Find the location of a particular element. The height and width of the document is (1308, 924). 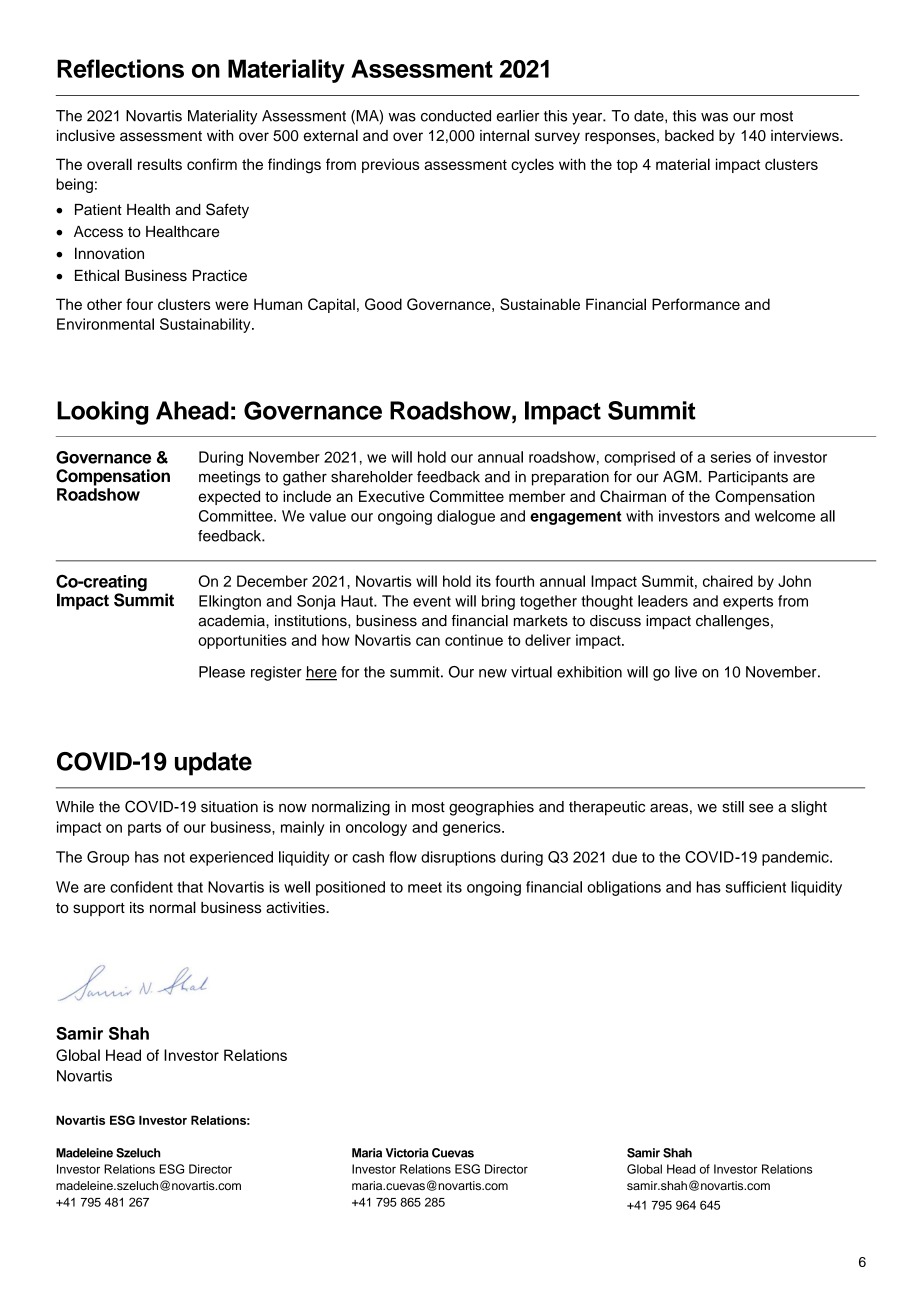

backed is located at coordinates (689, 135).
